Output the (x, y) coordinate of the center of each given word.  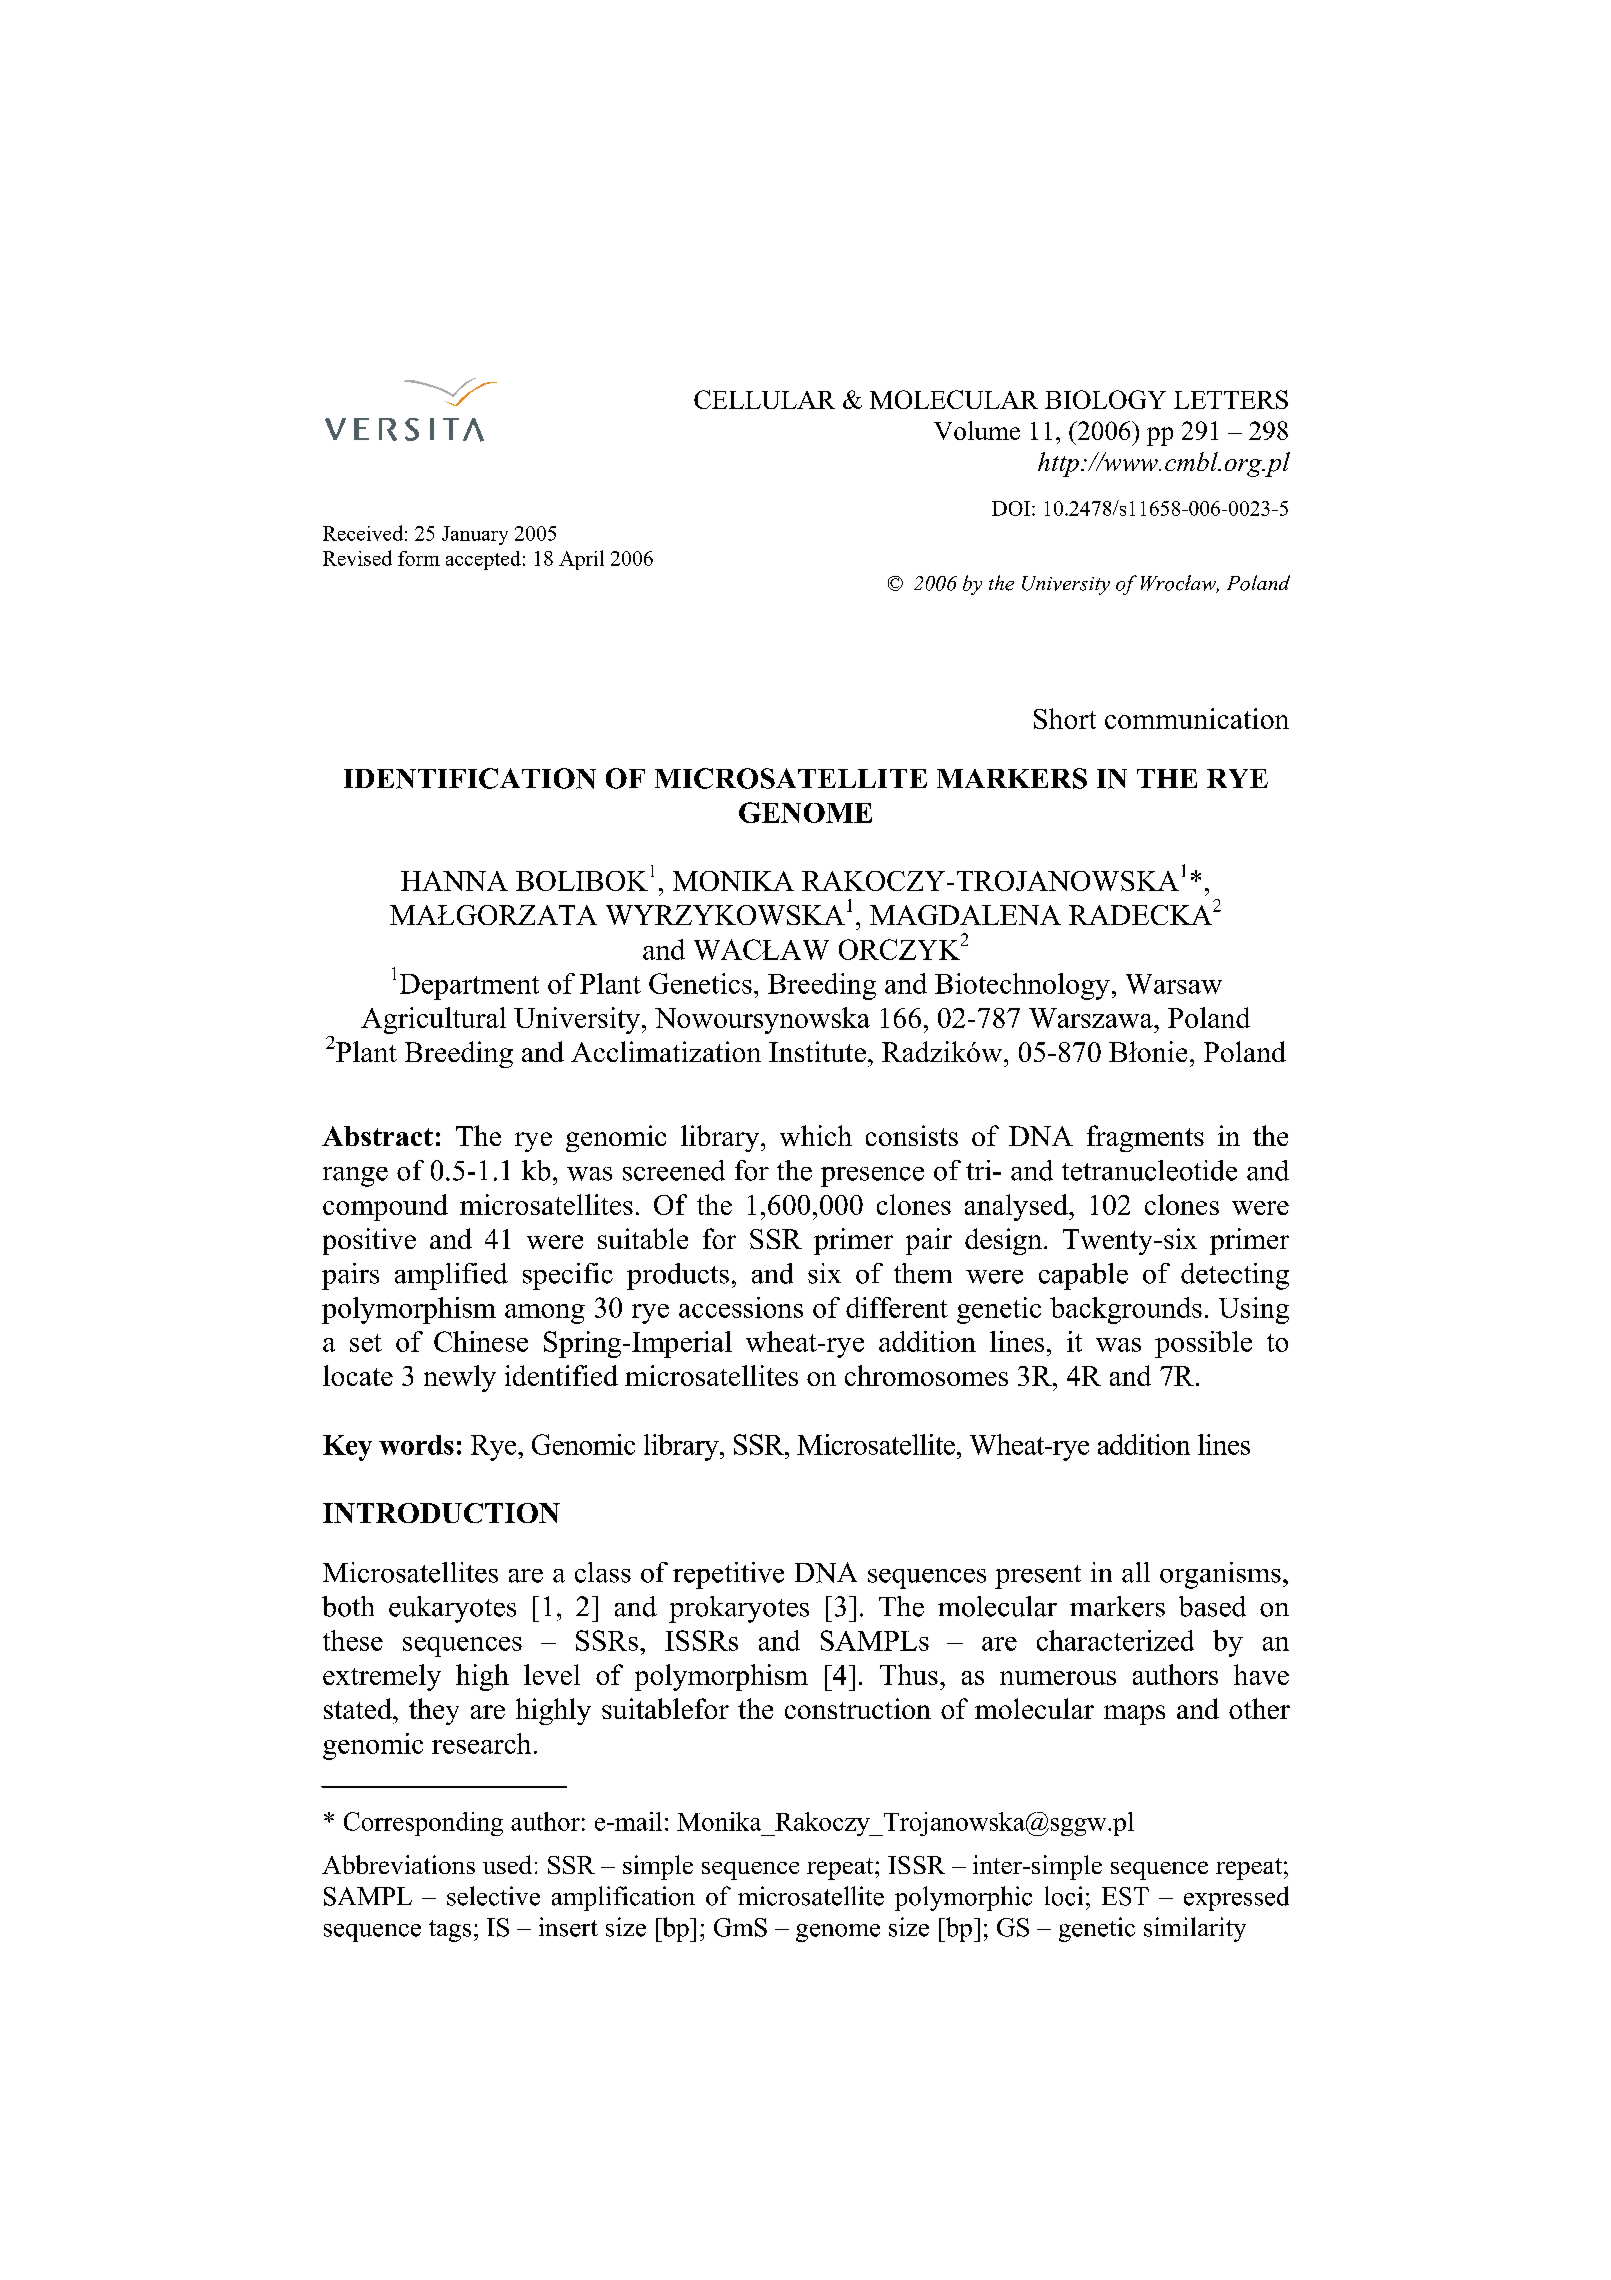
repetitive (728, 1575)
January (475, 535)
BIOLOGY (1105, 399)
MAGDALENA (965, 915)
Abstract (377, 1136)
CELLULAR (764, 399)
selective (493, 1896)
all (1136, 1572)
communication (1197, 718)
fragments (1145, 1138)
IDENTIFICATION (470, 778)
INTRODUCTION (441, 1513)
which (816, 1135)
